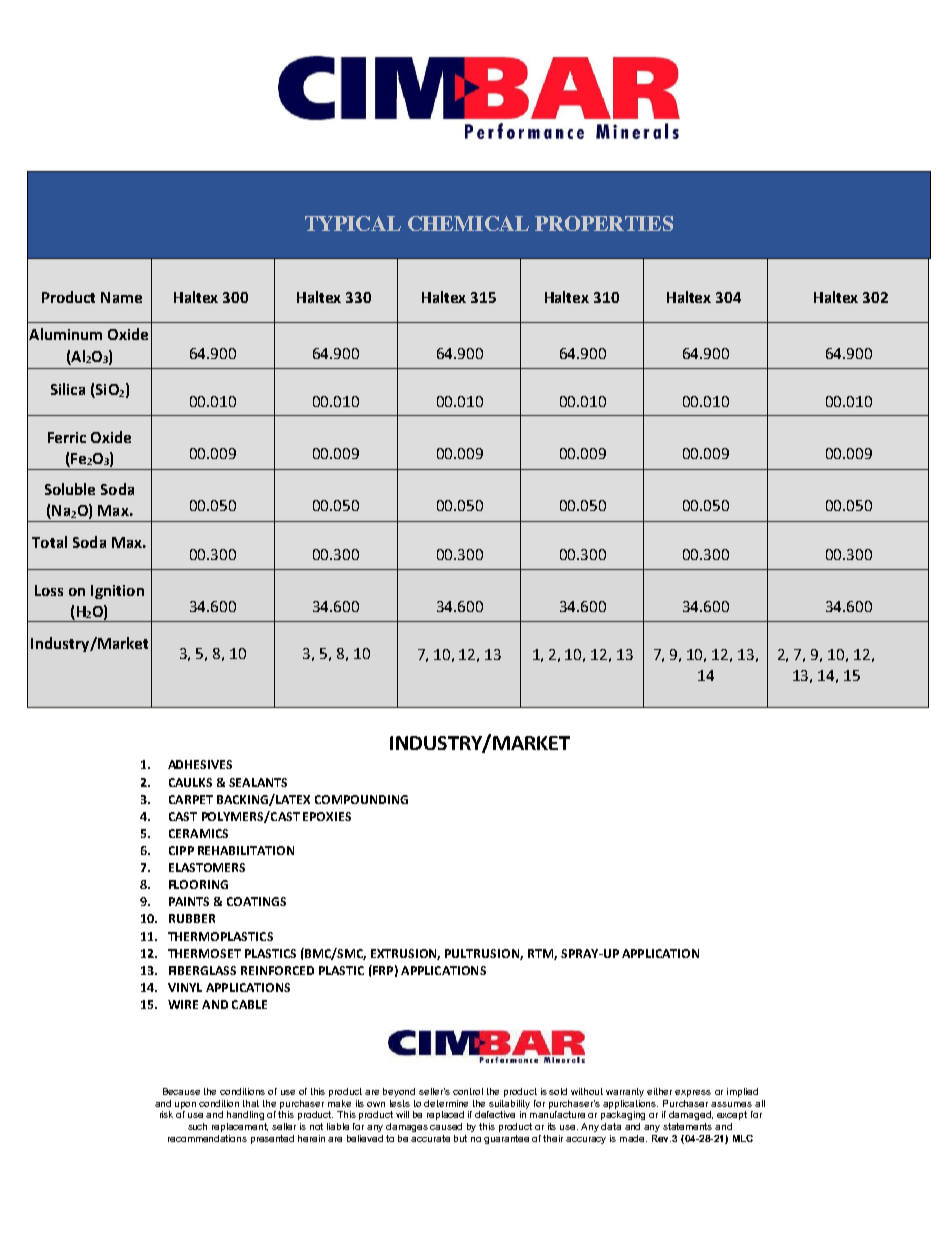 Image resolution: width=952 pixels, height=1233 pixels. Describe the element at coordinates (361, 799) in the screenshot. I see `COMPOUNDING` at that location.
